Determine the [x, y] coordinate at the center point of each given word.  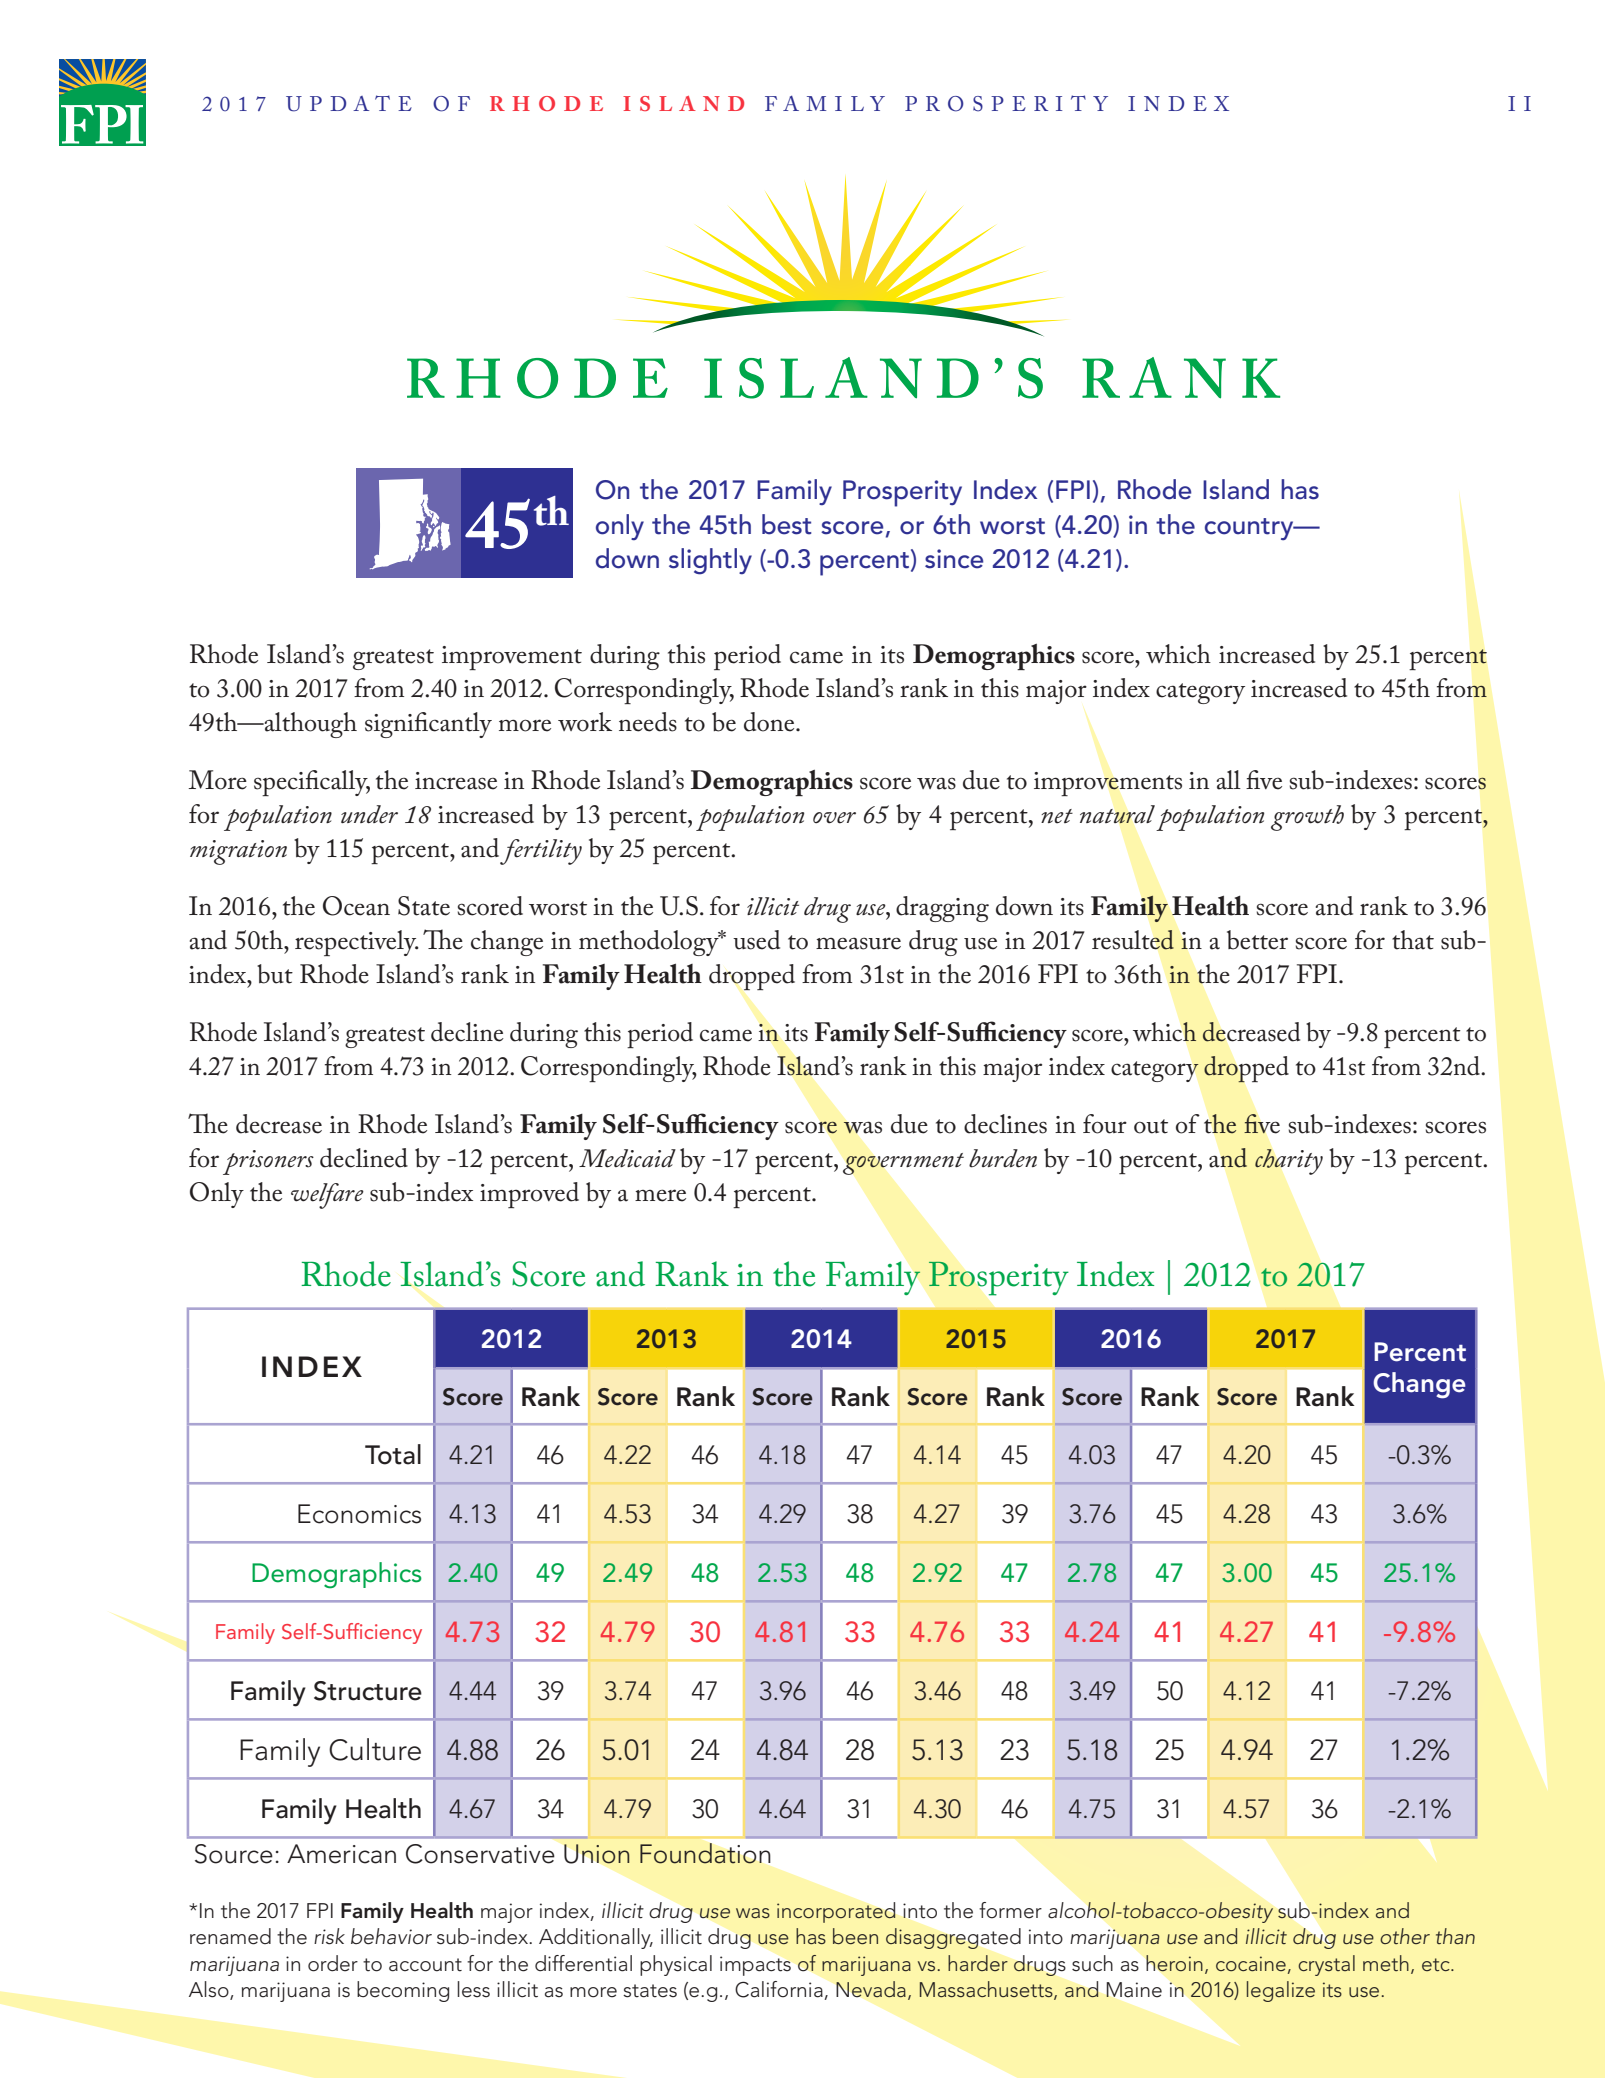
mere [660, 1195]
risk [329, 1936]
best [786, 524]
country [1250, 529]
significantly [428, 725]
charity [1289, 1162]
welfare [327, 1196]
